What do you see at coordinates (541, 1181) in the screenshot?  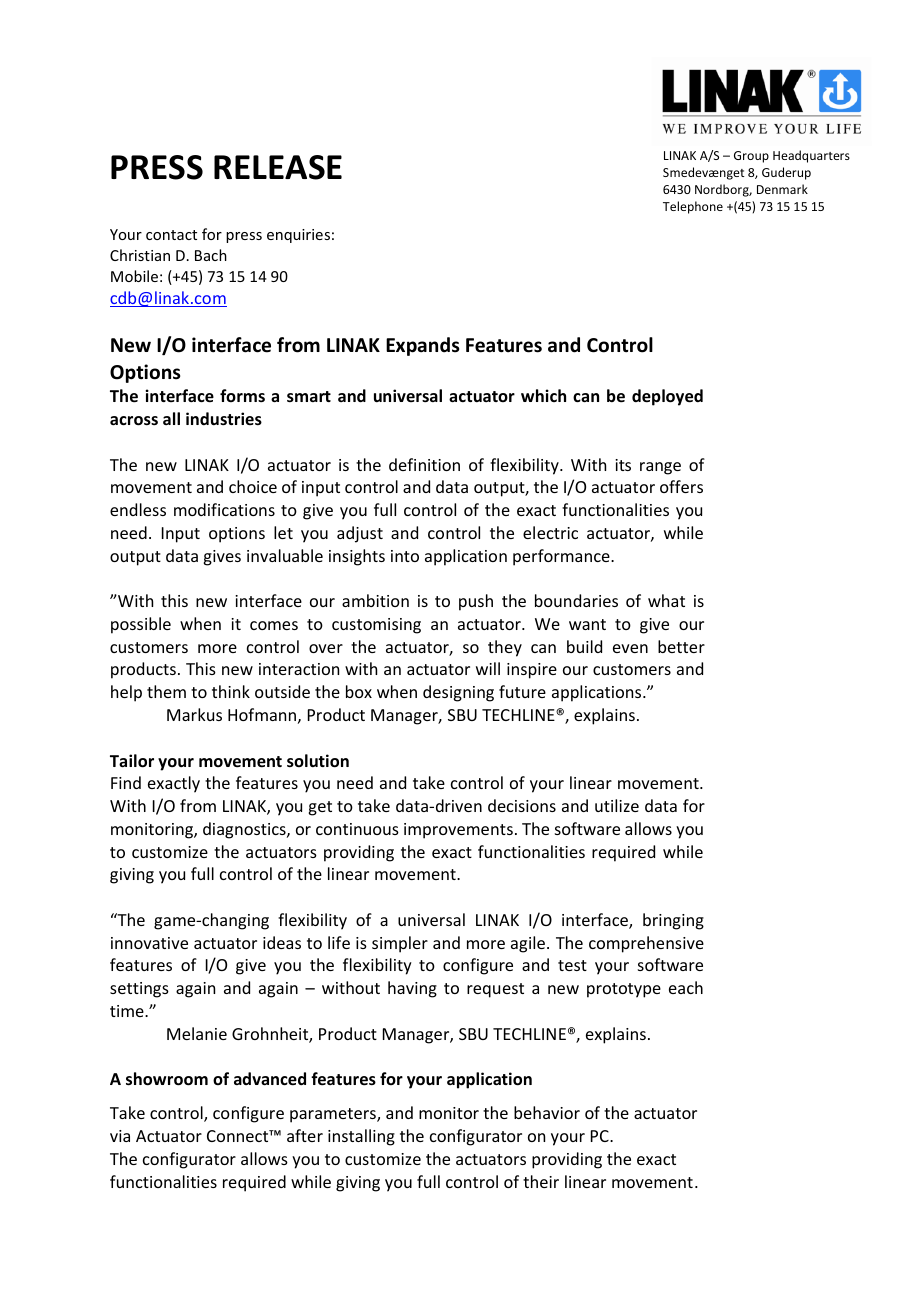 I see `their` at bounding box center [541, 1181].
